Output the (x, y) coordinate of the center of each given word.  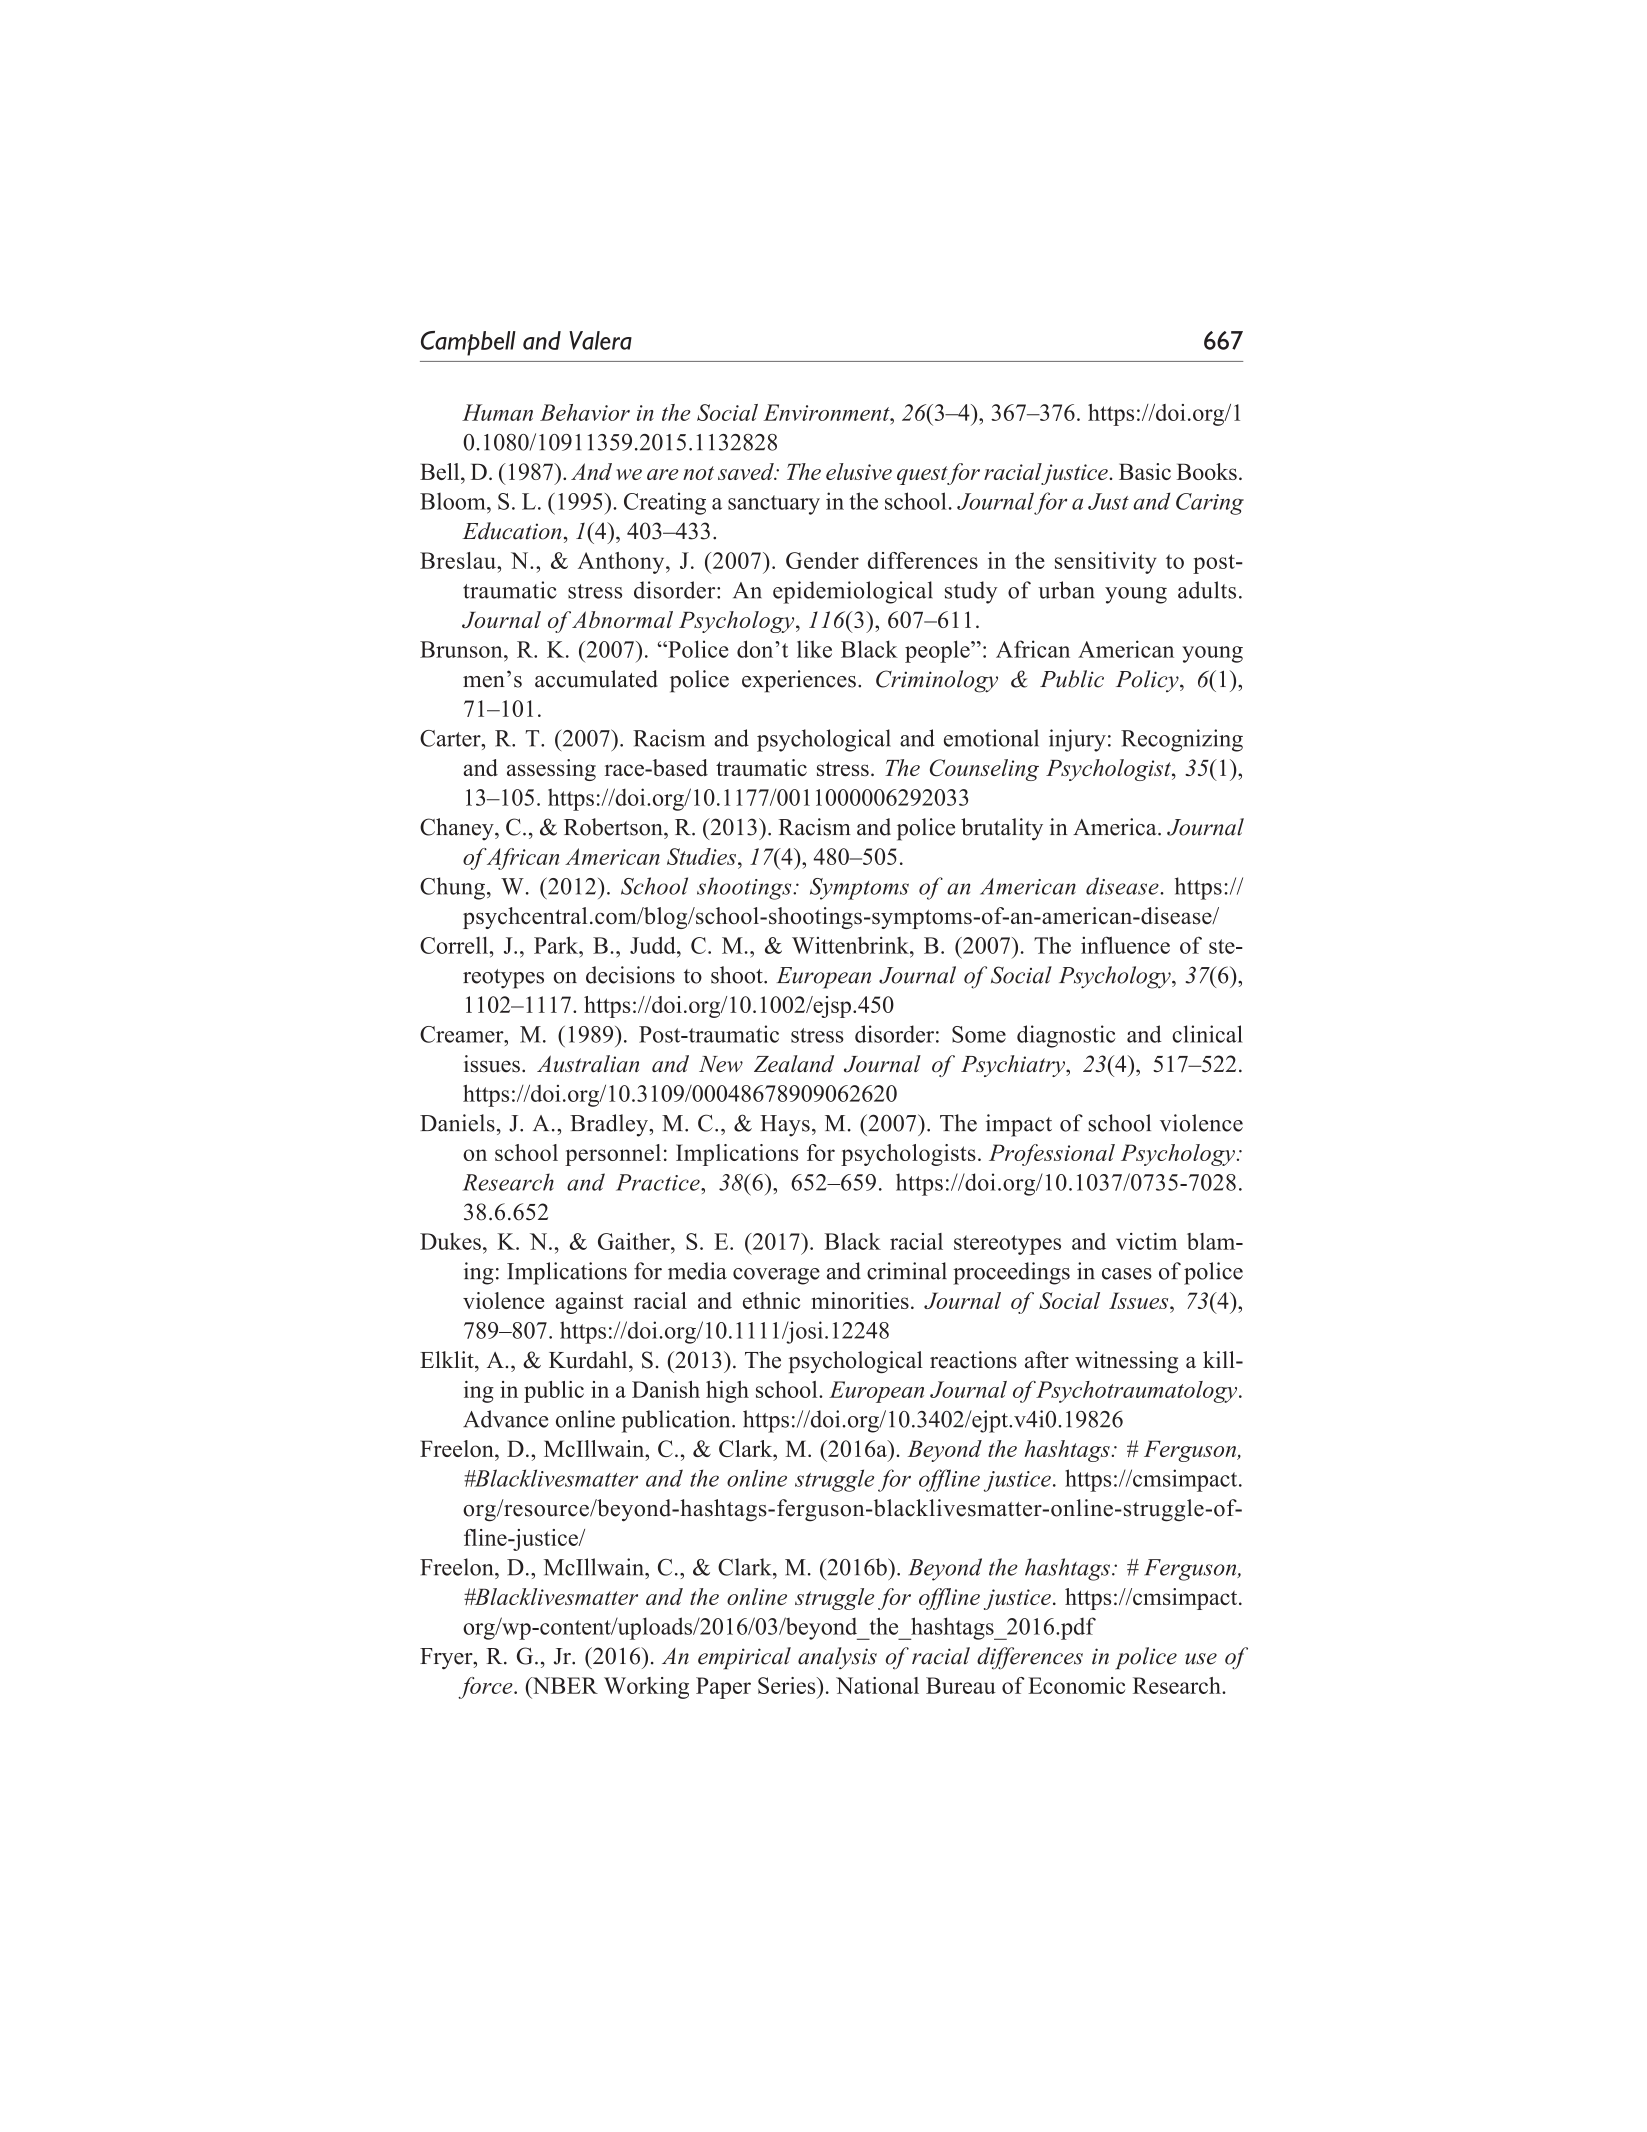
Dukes (450, 1241)
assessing (551, 770)
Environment (827, 412)
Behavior (585, 412)
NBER (564, 1685)
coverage (776, 1276)
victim (1146, 1241)
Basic (1145, 471)
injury (1077, 740)
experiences (799, 681)
